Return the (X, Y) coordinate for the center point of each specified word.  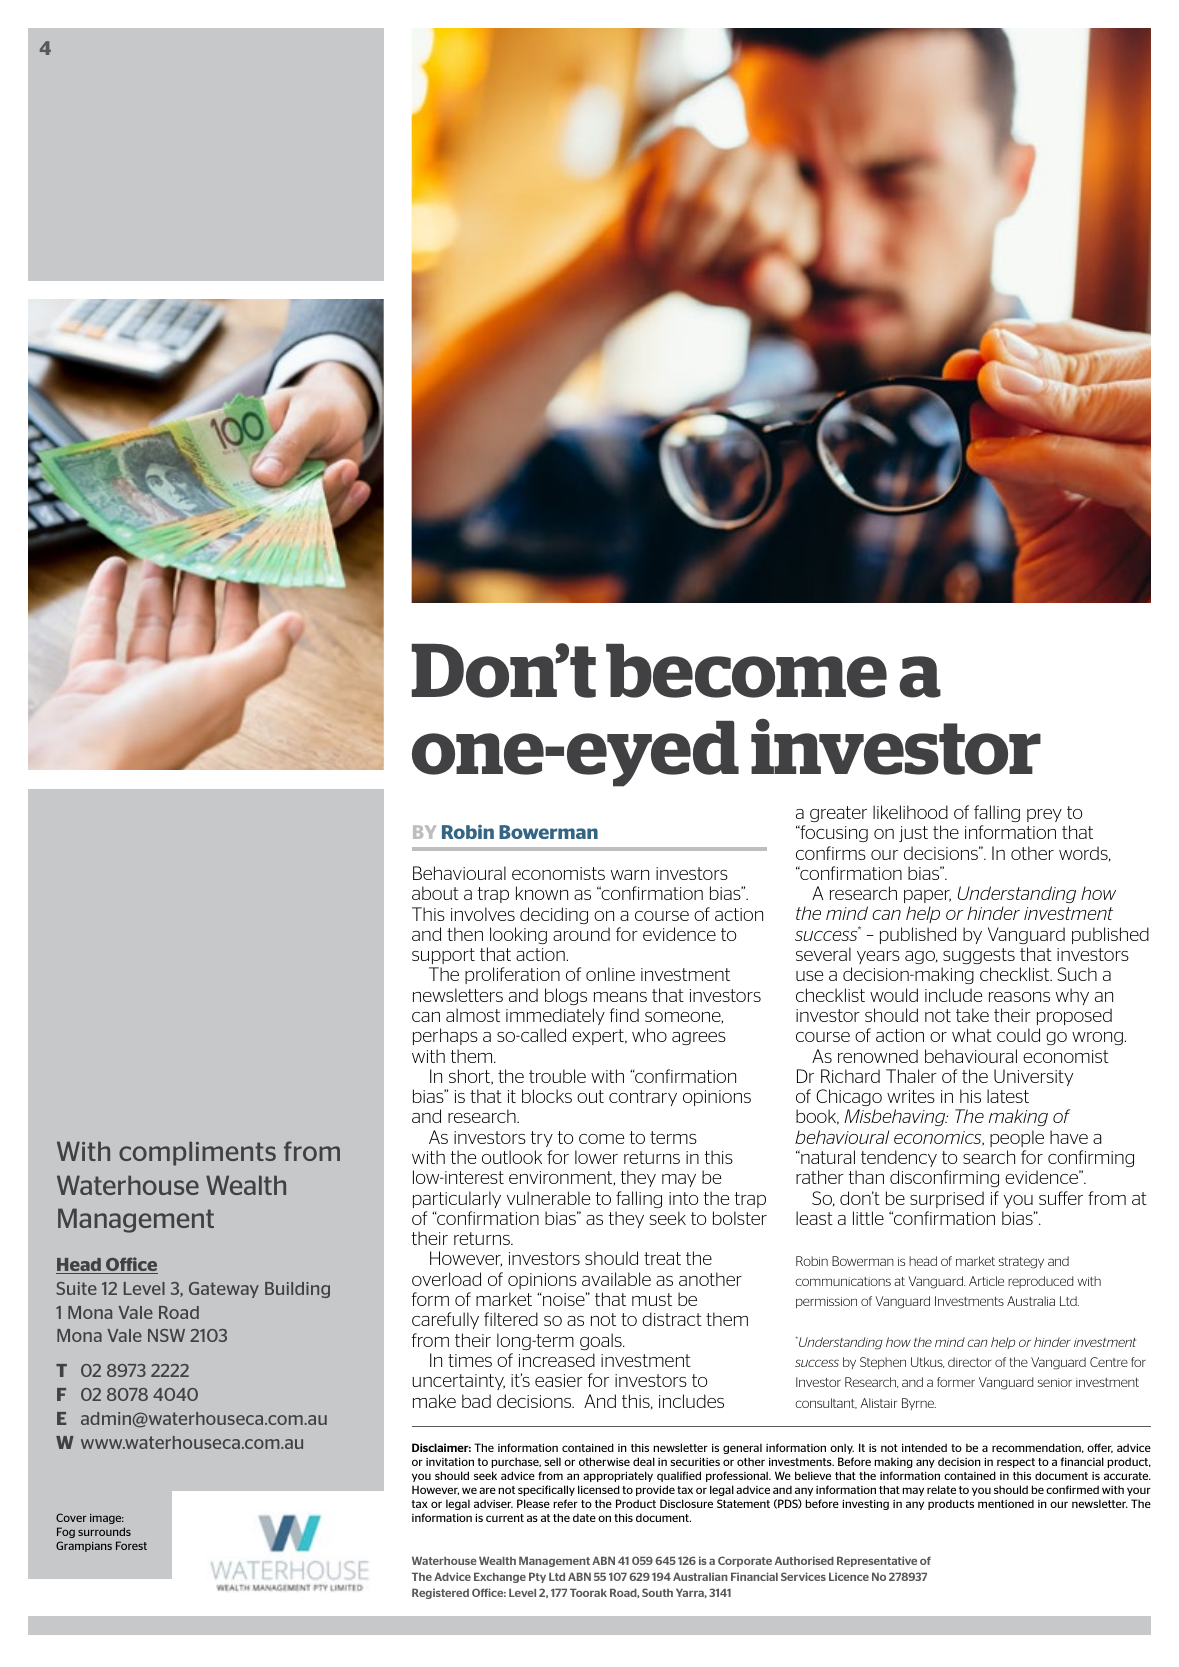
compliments (197, 1153)
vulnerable (549, 1198)
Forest (131, 1545)
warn (630, 875)
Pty (537, 1577)
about (435, 893)
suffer (1061, 1198)
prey (1044, 815)
